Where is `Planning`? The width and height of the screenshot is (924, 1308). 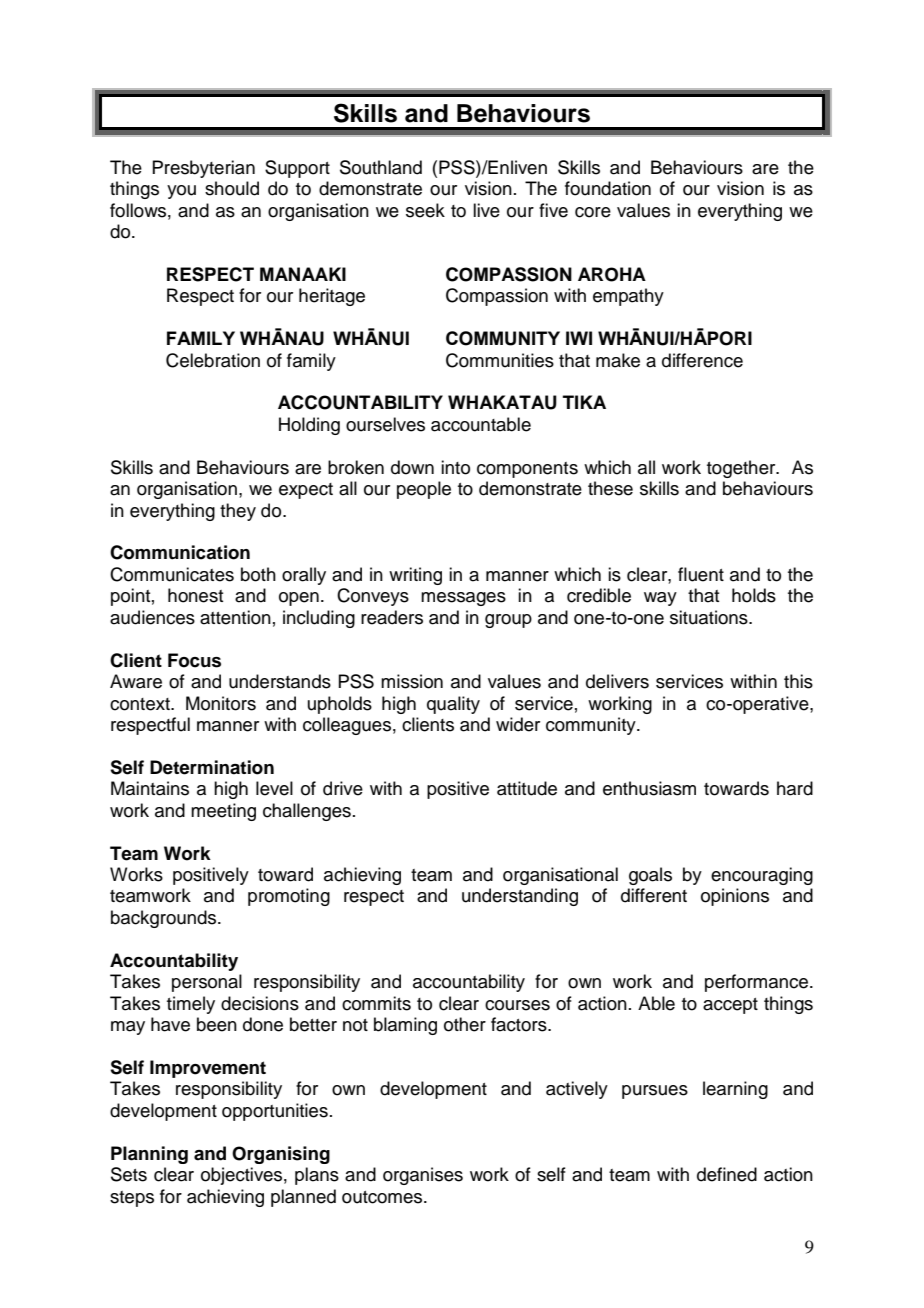
Planning is located at coordinates (149, 1155).
